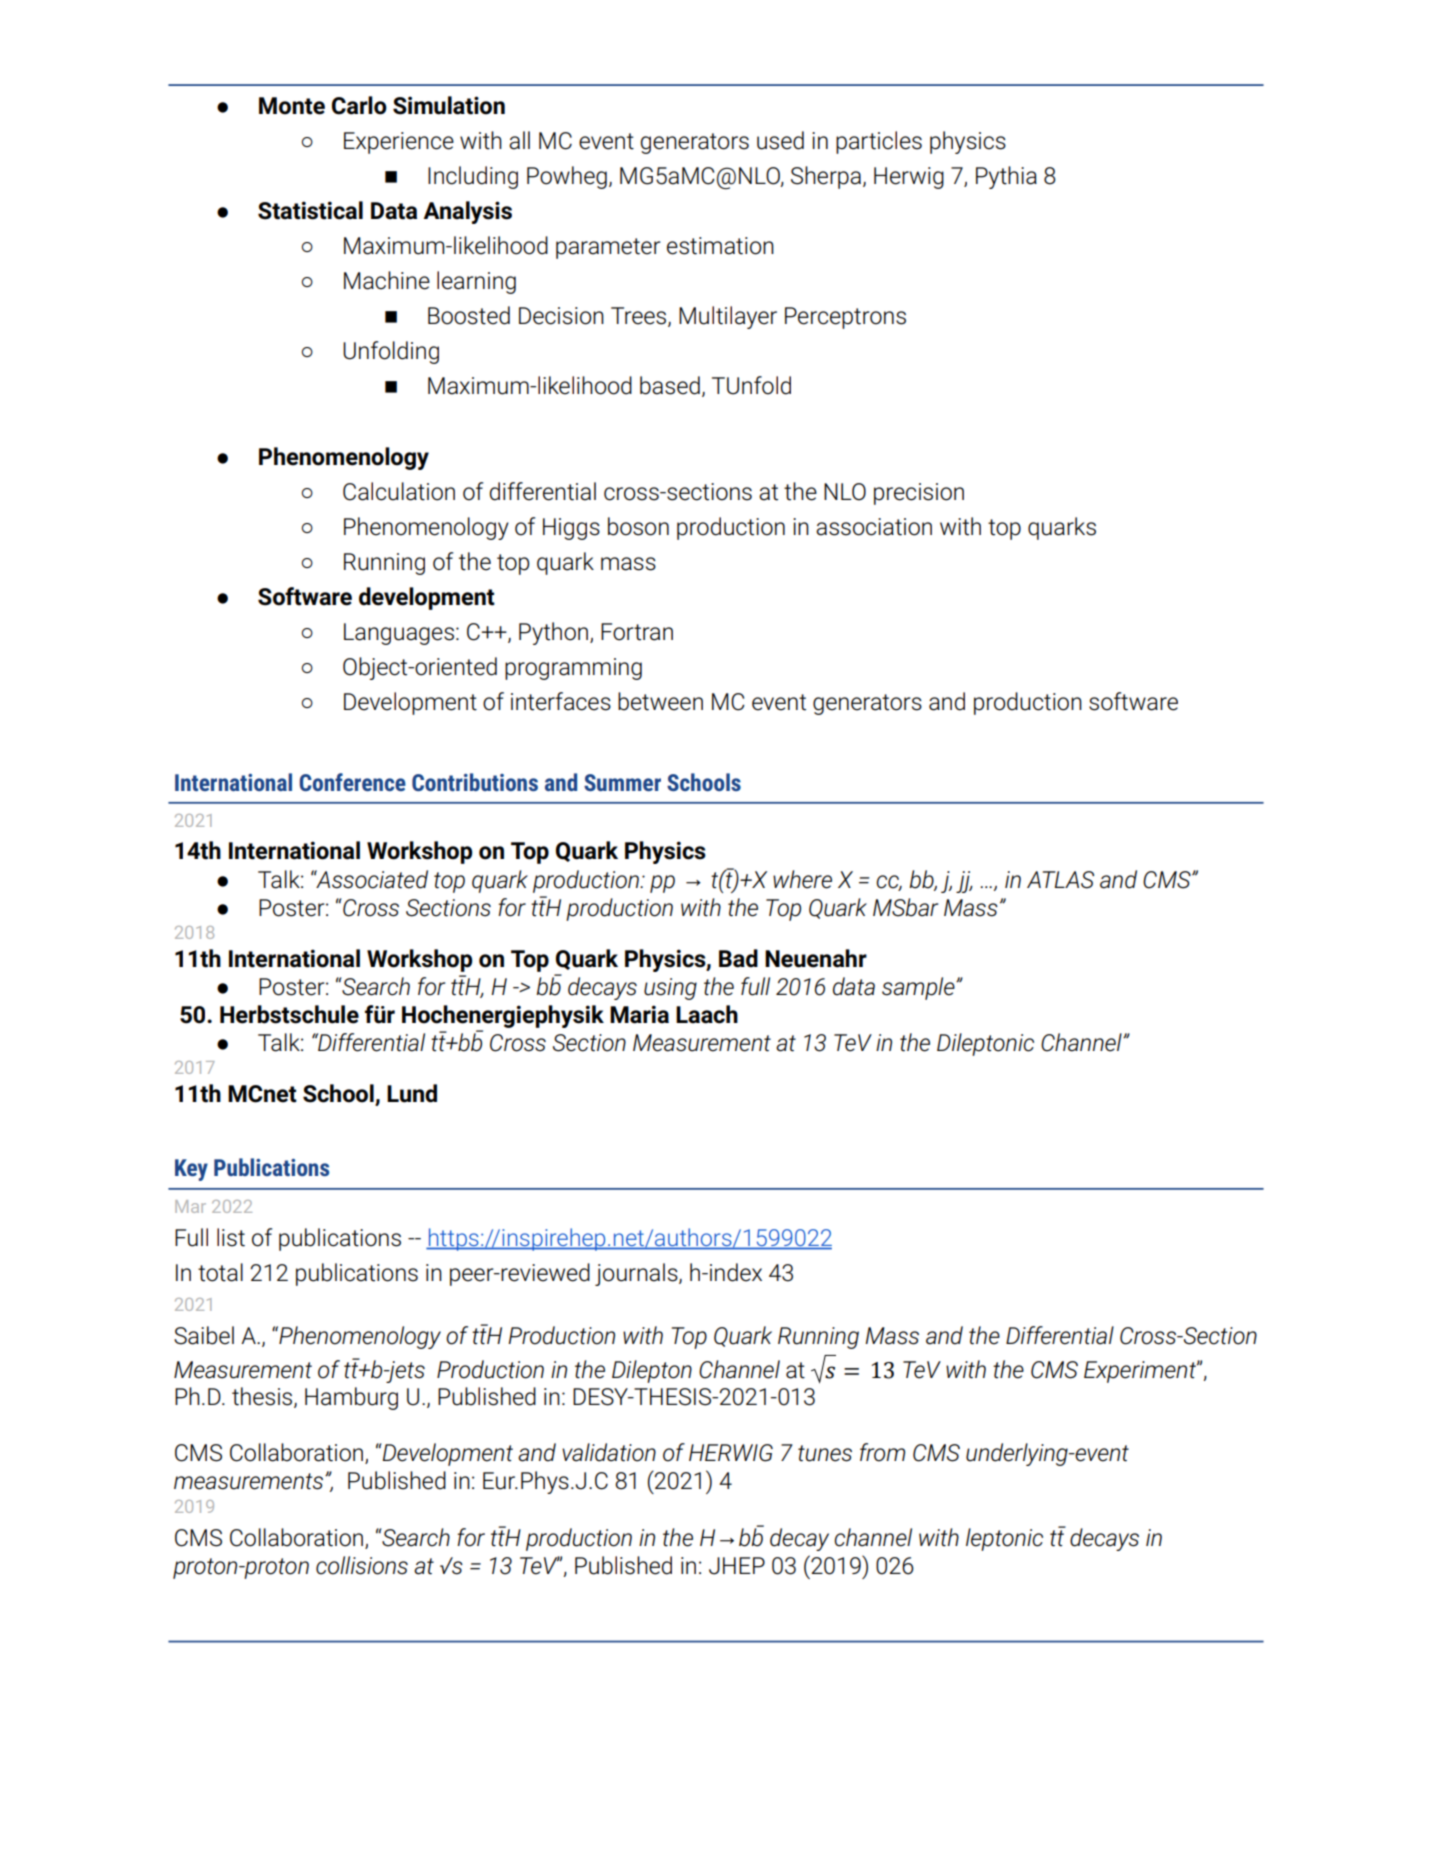 This page has width=1432, height=1853. I want to click on validation, so click(609, 1452).
